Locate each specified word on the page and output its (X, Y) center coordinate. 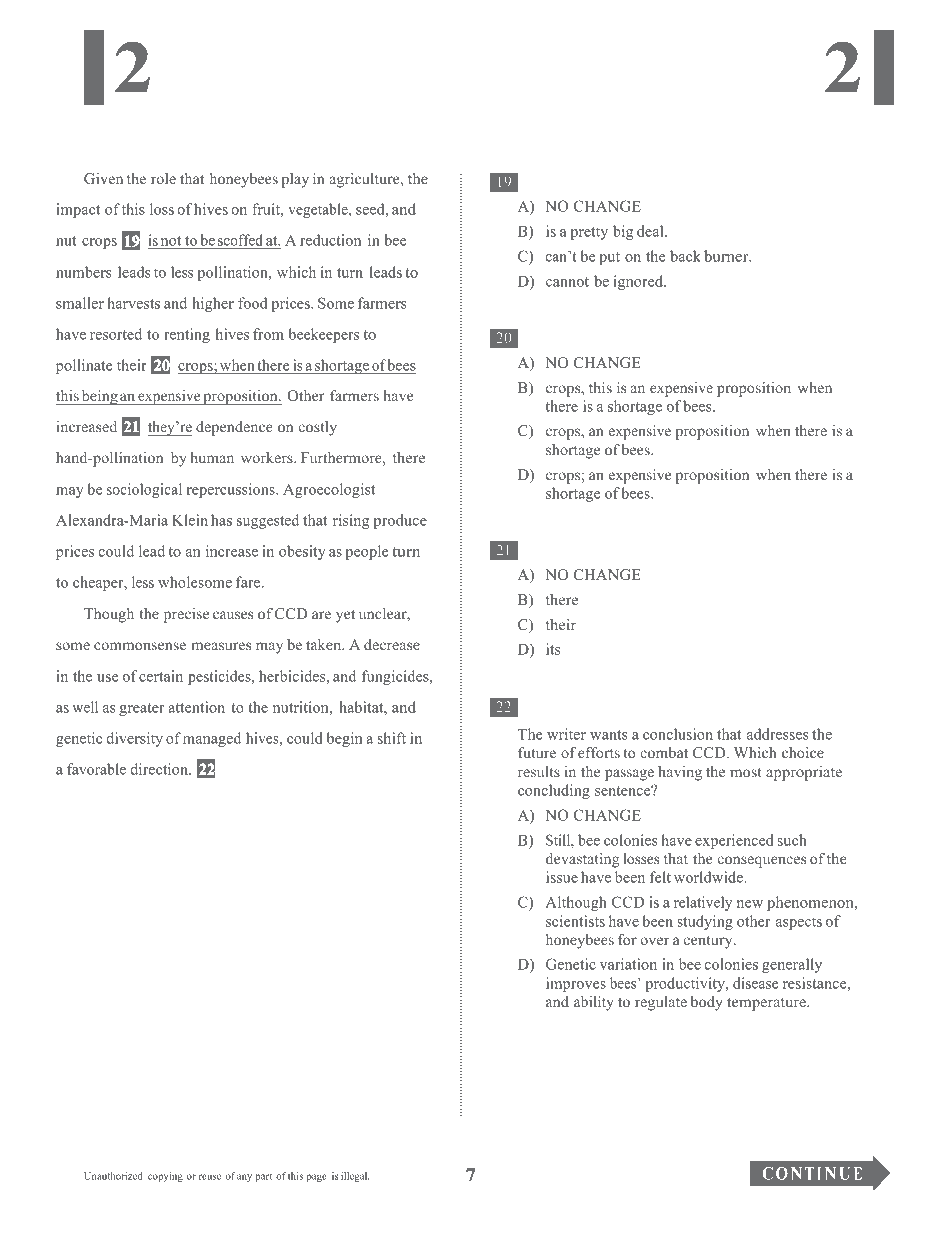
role (163, 178)
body (707, 1003)
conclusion (678, 734)
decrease (392, 644)
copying (165, 1177)
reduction (330, 240)
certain (161, 676)
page (317, 1178)
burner (727, 256)
